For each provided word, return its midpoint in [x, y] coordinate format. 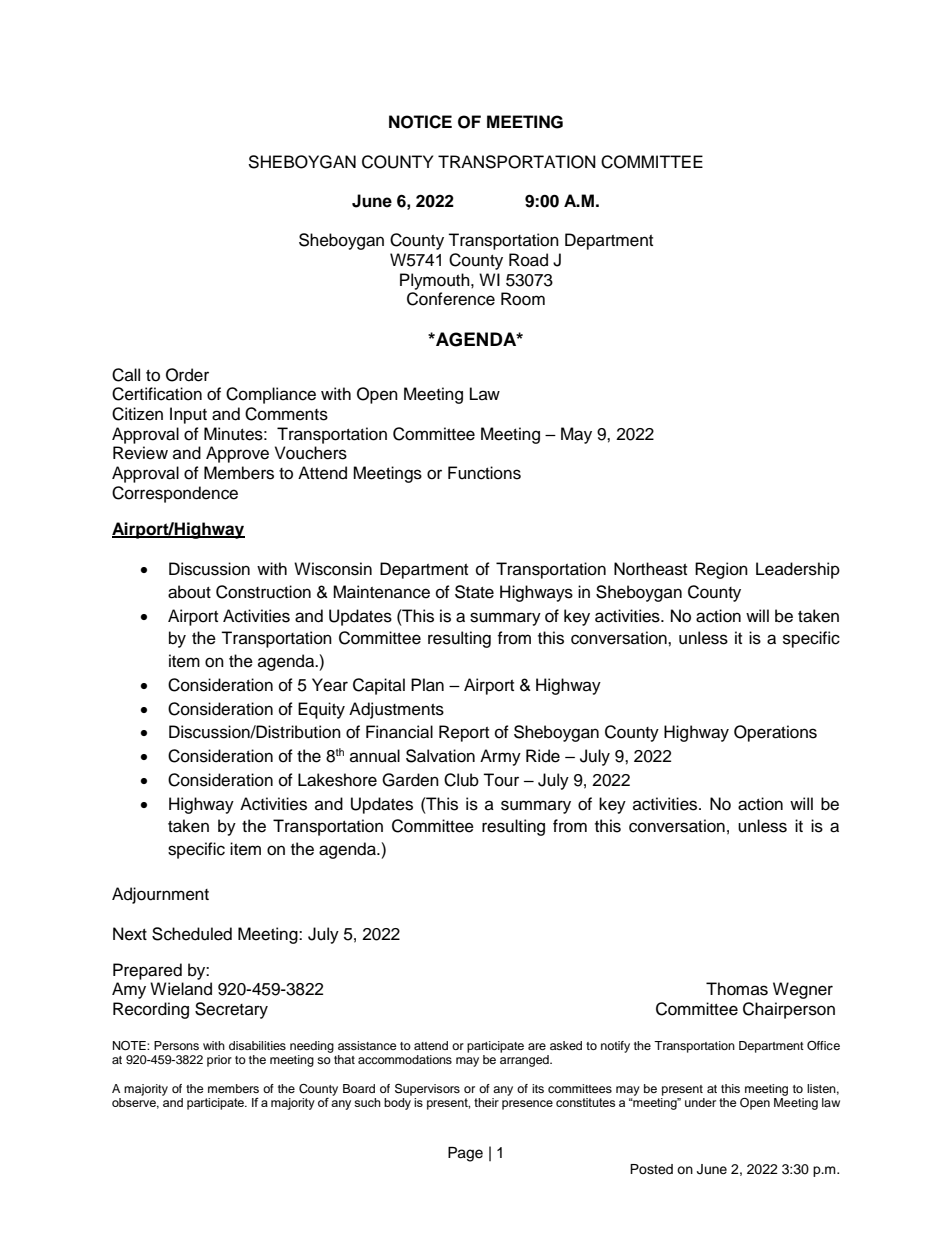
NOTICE [420, 122]
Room [523, 299]
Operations [775, 733]
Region [721, 570]
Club [461, 780]
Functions [484, 473]
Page [465, 1154]
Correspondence [175, 494]
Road [528, 260]
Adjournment [160, 895]
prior [219, 1061]
